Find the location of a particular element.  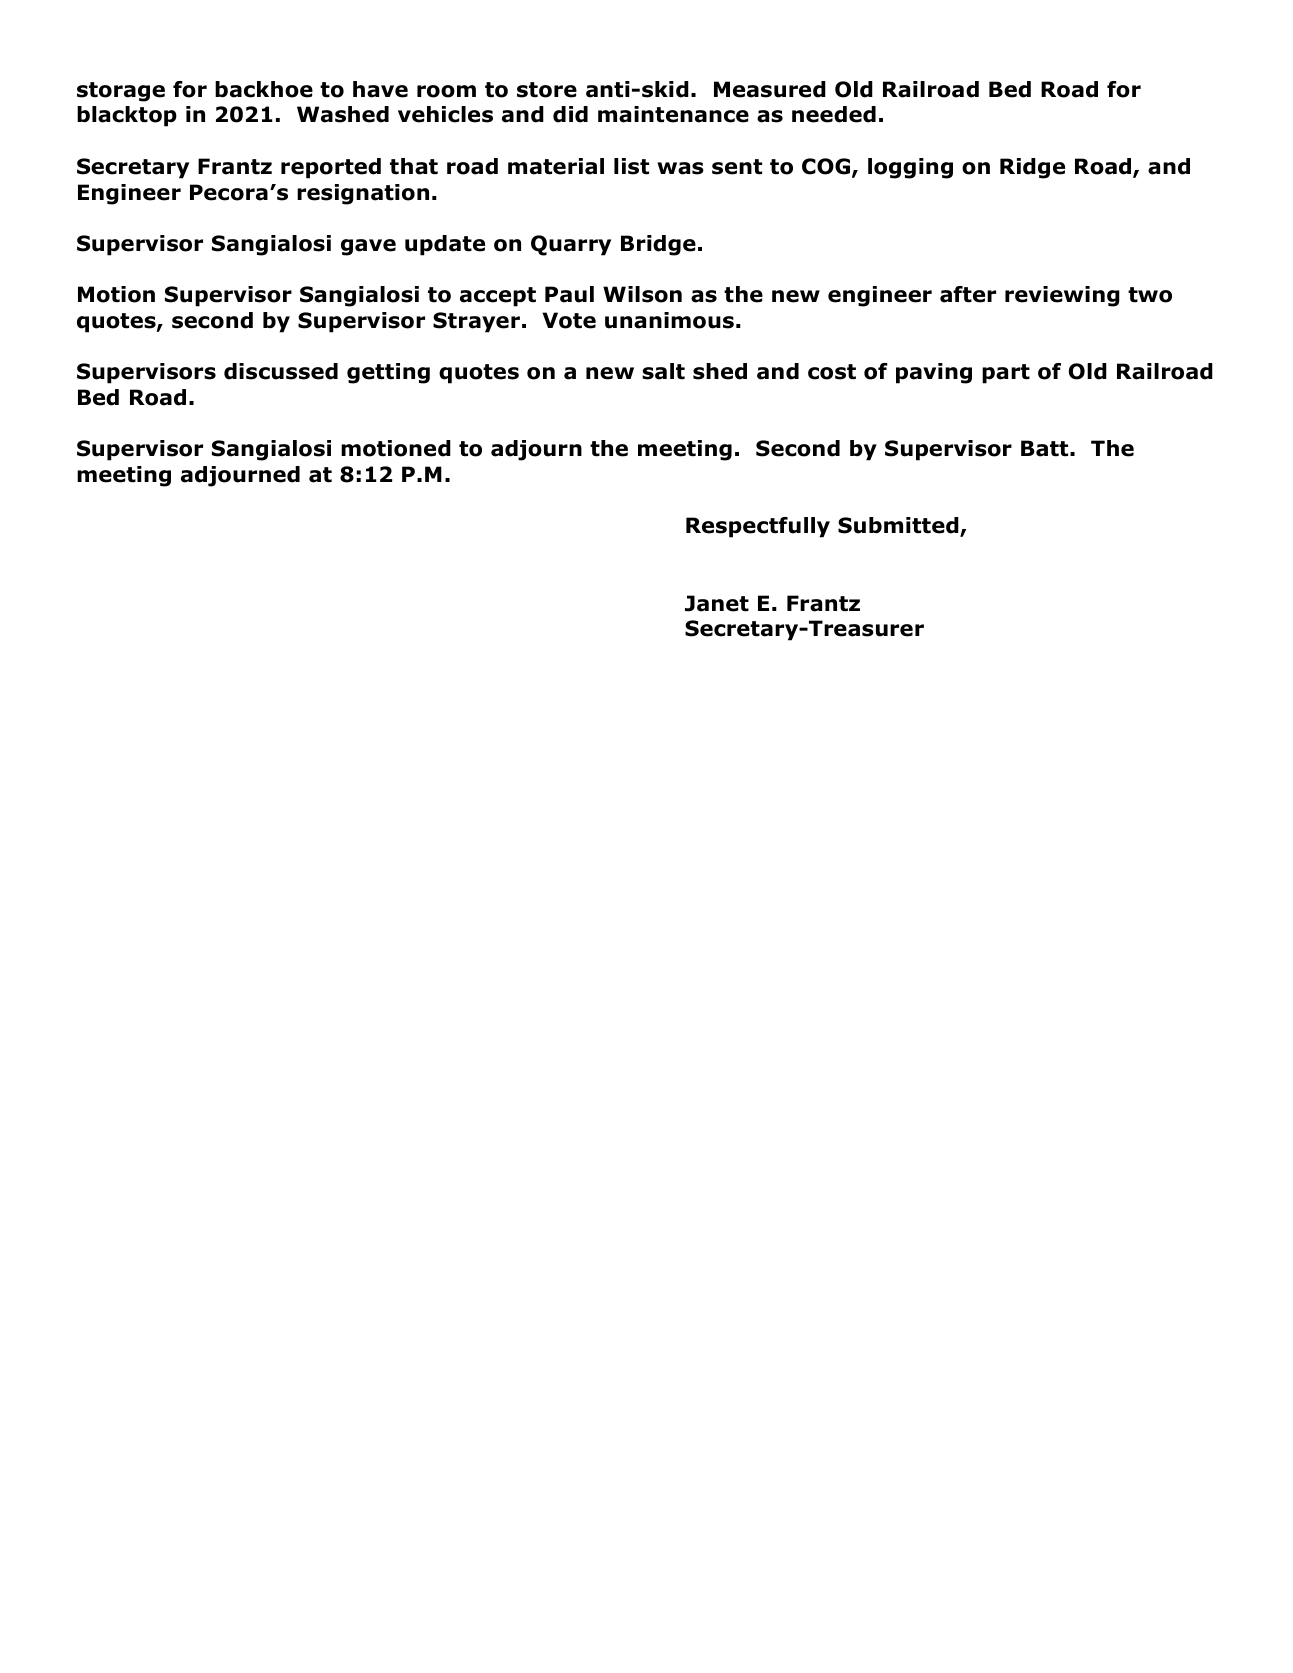

salt is located at coordinates (663, 371).
